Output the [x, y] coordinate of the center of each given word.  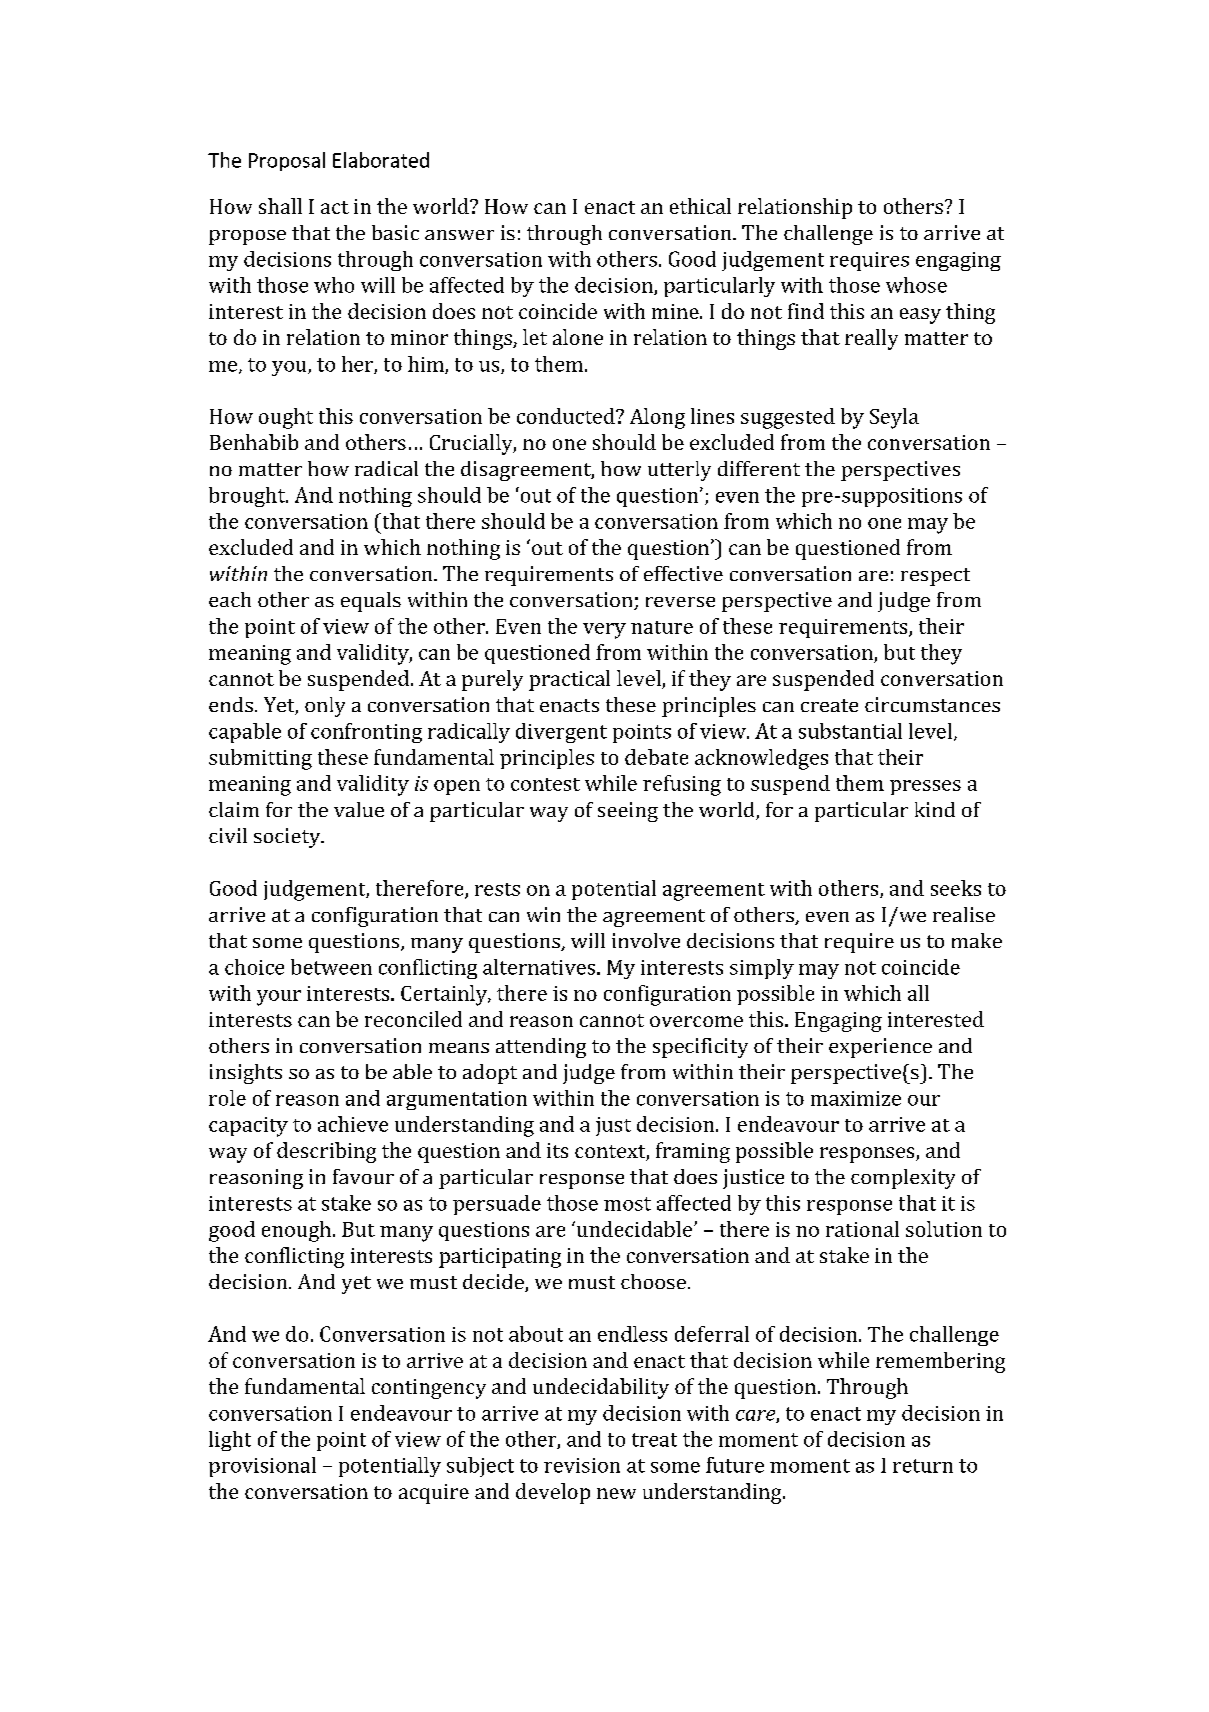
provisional [262, 1467]
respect [935, 577]
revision [582, 1465]
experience [880, 1048]
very [604, 631]
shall [280, 206]
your [279, 998]
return [923, 1466]
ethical [700, 206]
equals [371, 602]
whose [916, 285]
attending [541, 1048]
